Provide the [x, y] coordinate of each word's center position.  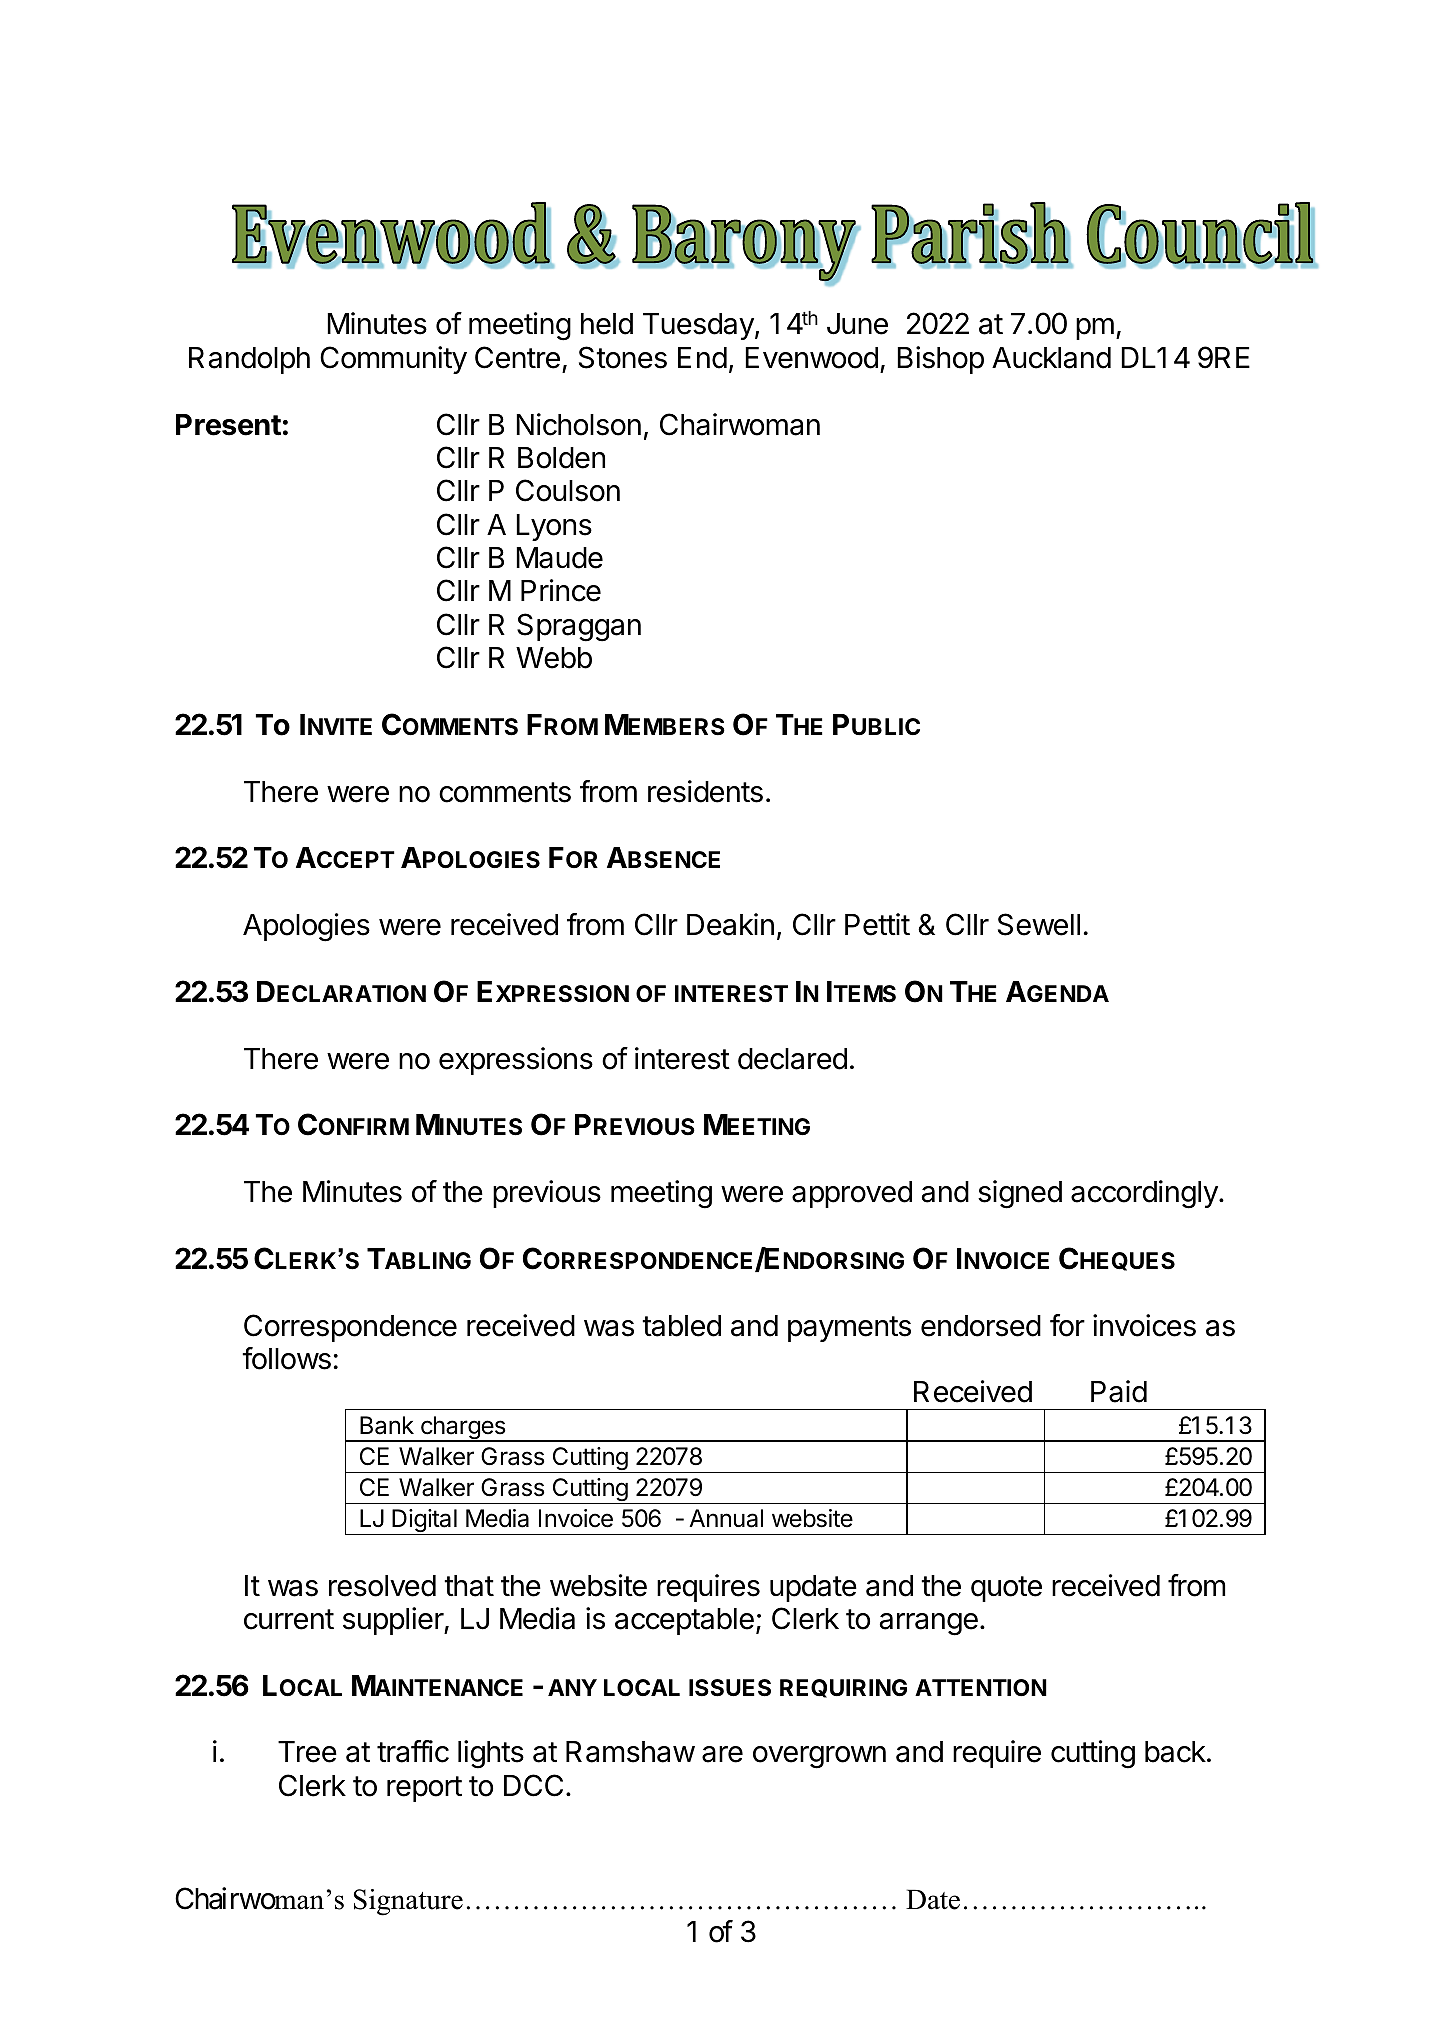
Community [393, 360]
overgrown [819, 1757]
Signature [408, 1902]
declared [792, 1059]
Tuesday [698, 326]
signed [1020, 1194]
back [1175, 1752]
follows [286, 1358]
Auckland [1051, 358]
